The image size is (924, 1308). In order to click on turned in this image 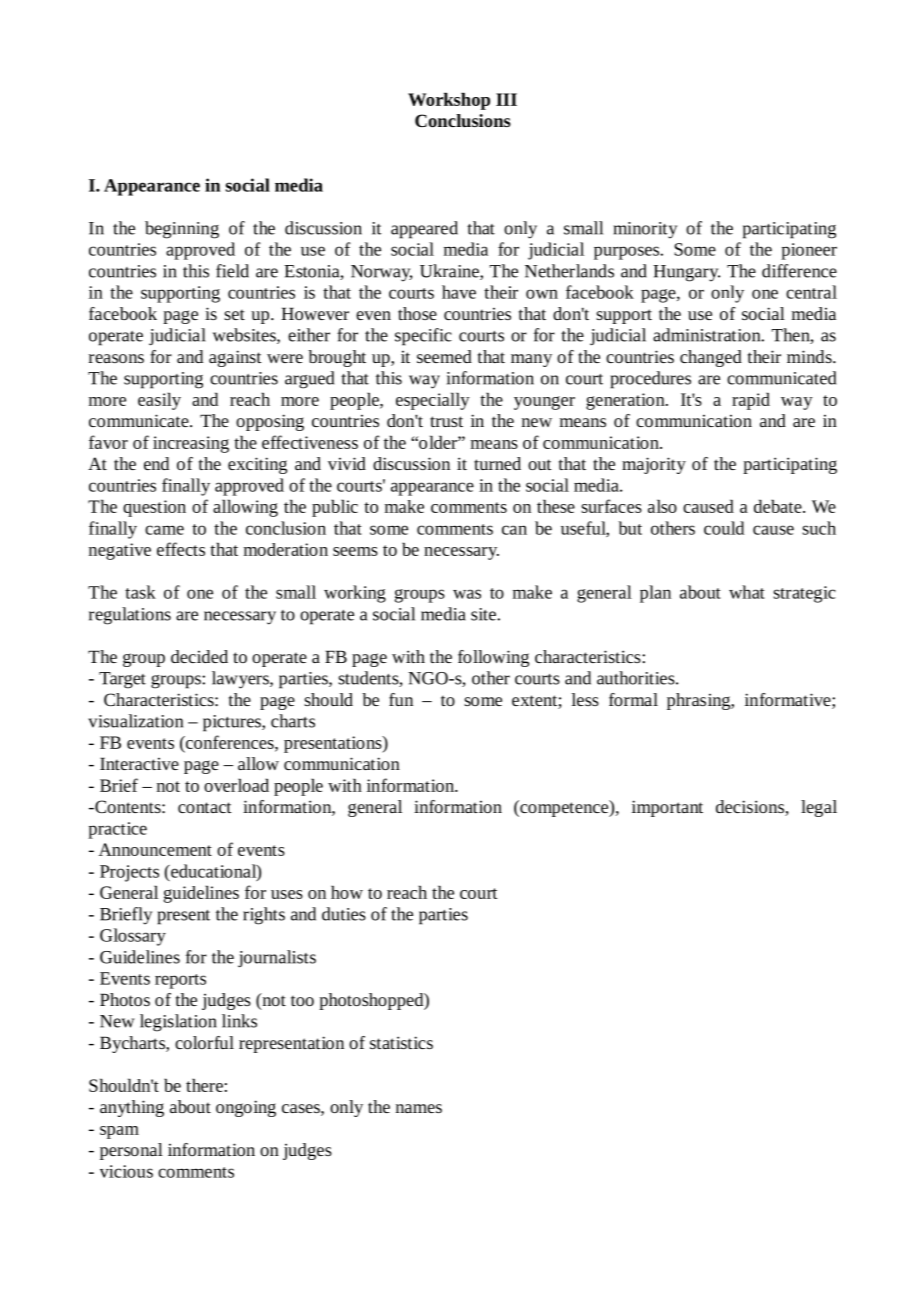, I will do `click(497, 463)`.
